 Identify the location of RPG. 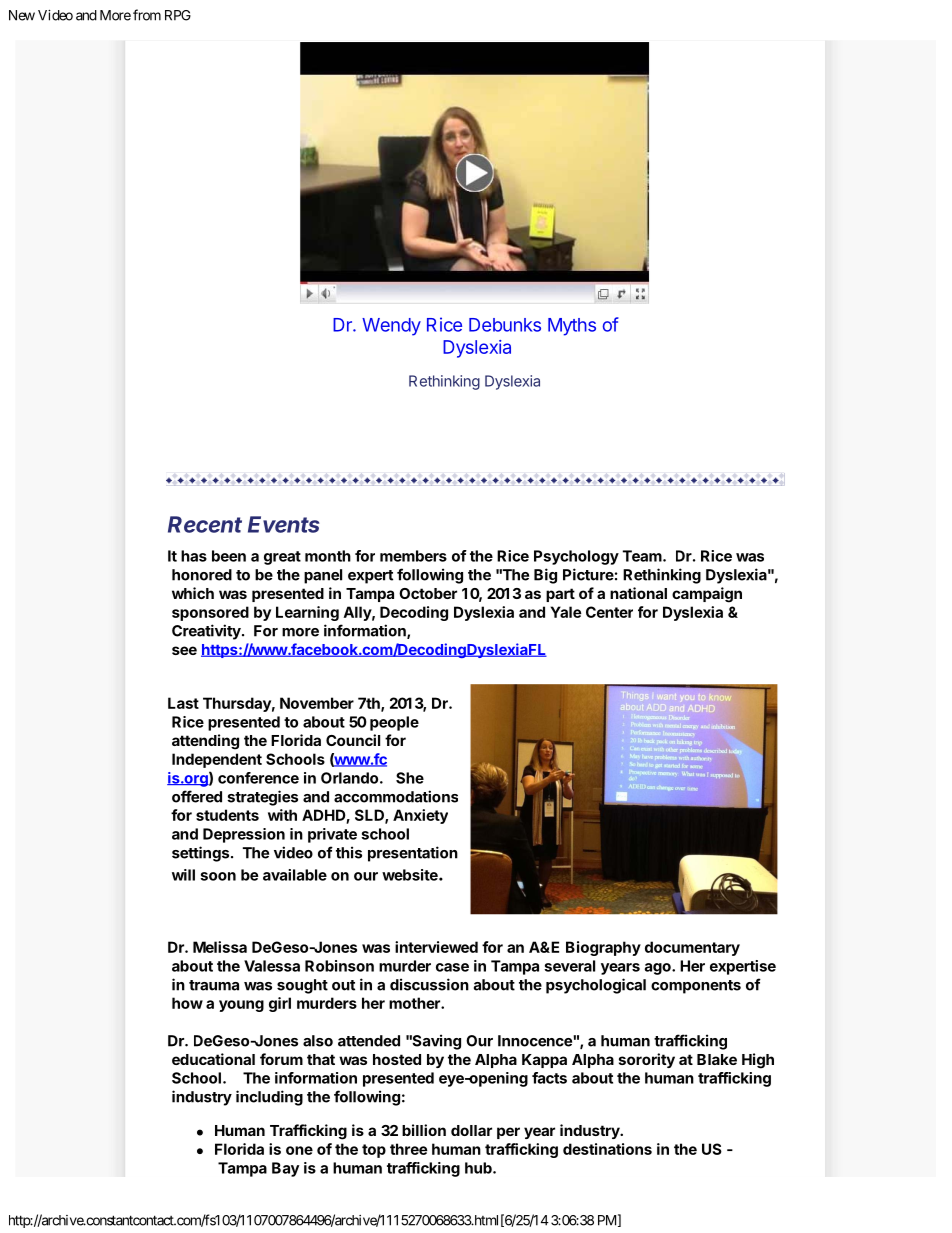
(178, 15).
